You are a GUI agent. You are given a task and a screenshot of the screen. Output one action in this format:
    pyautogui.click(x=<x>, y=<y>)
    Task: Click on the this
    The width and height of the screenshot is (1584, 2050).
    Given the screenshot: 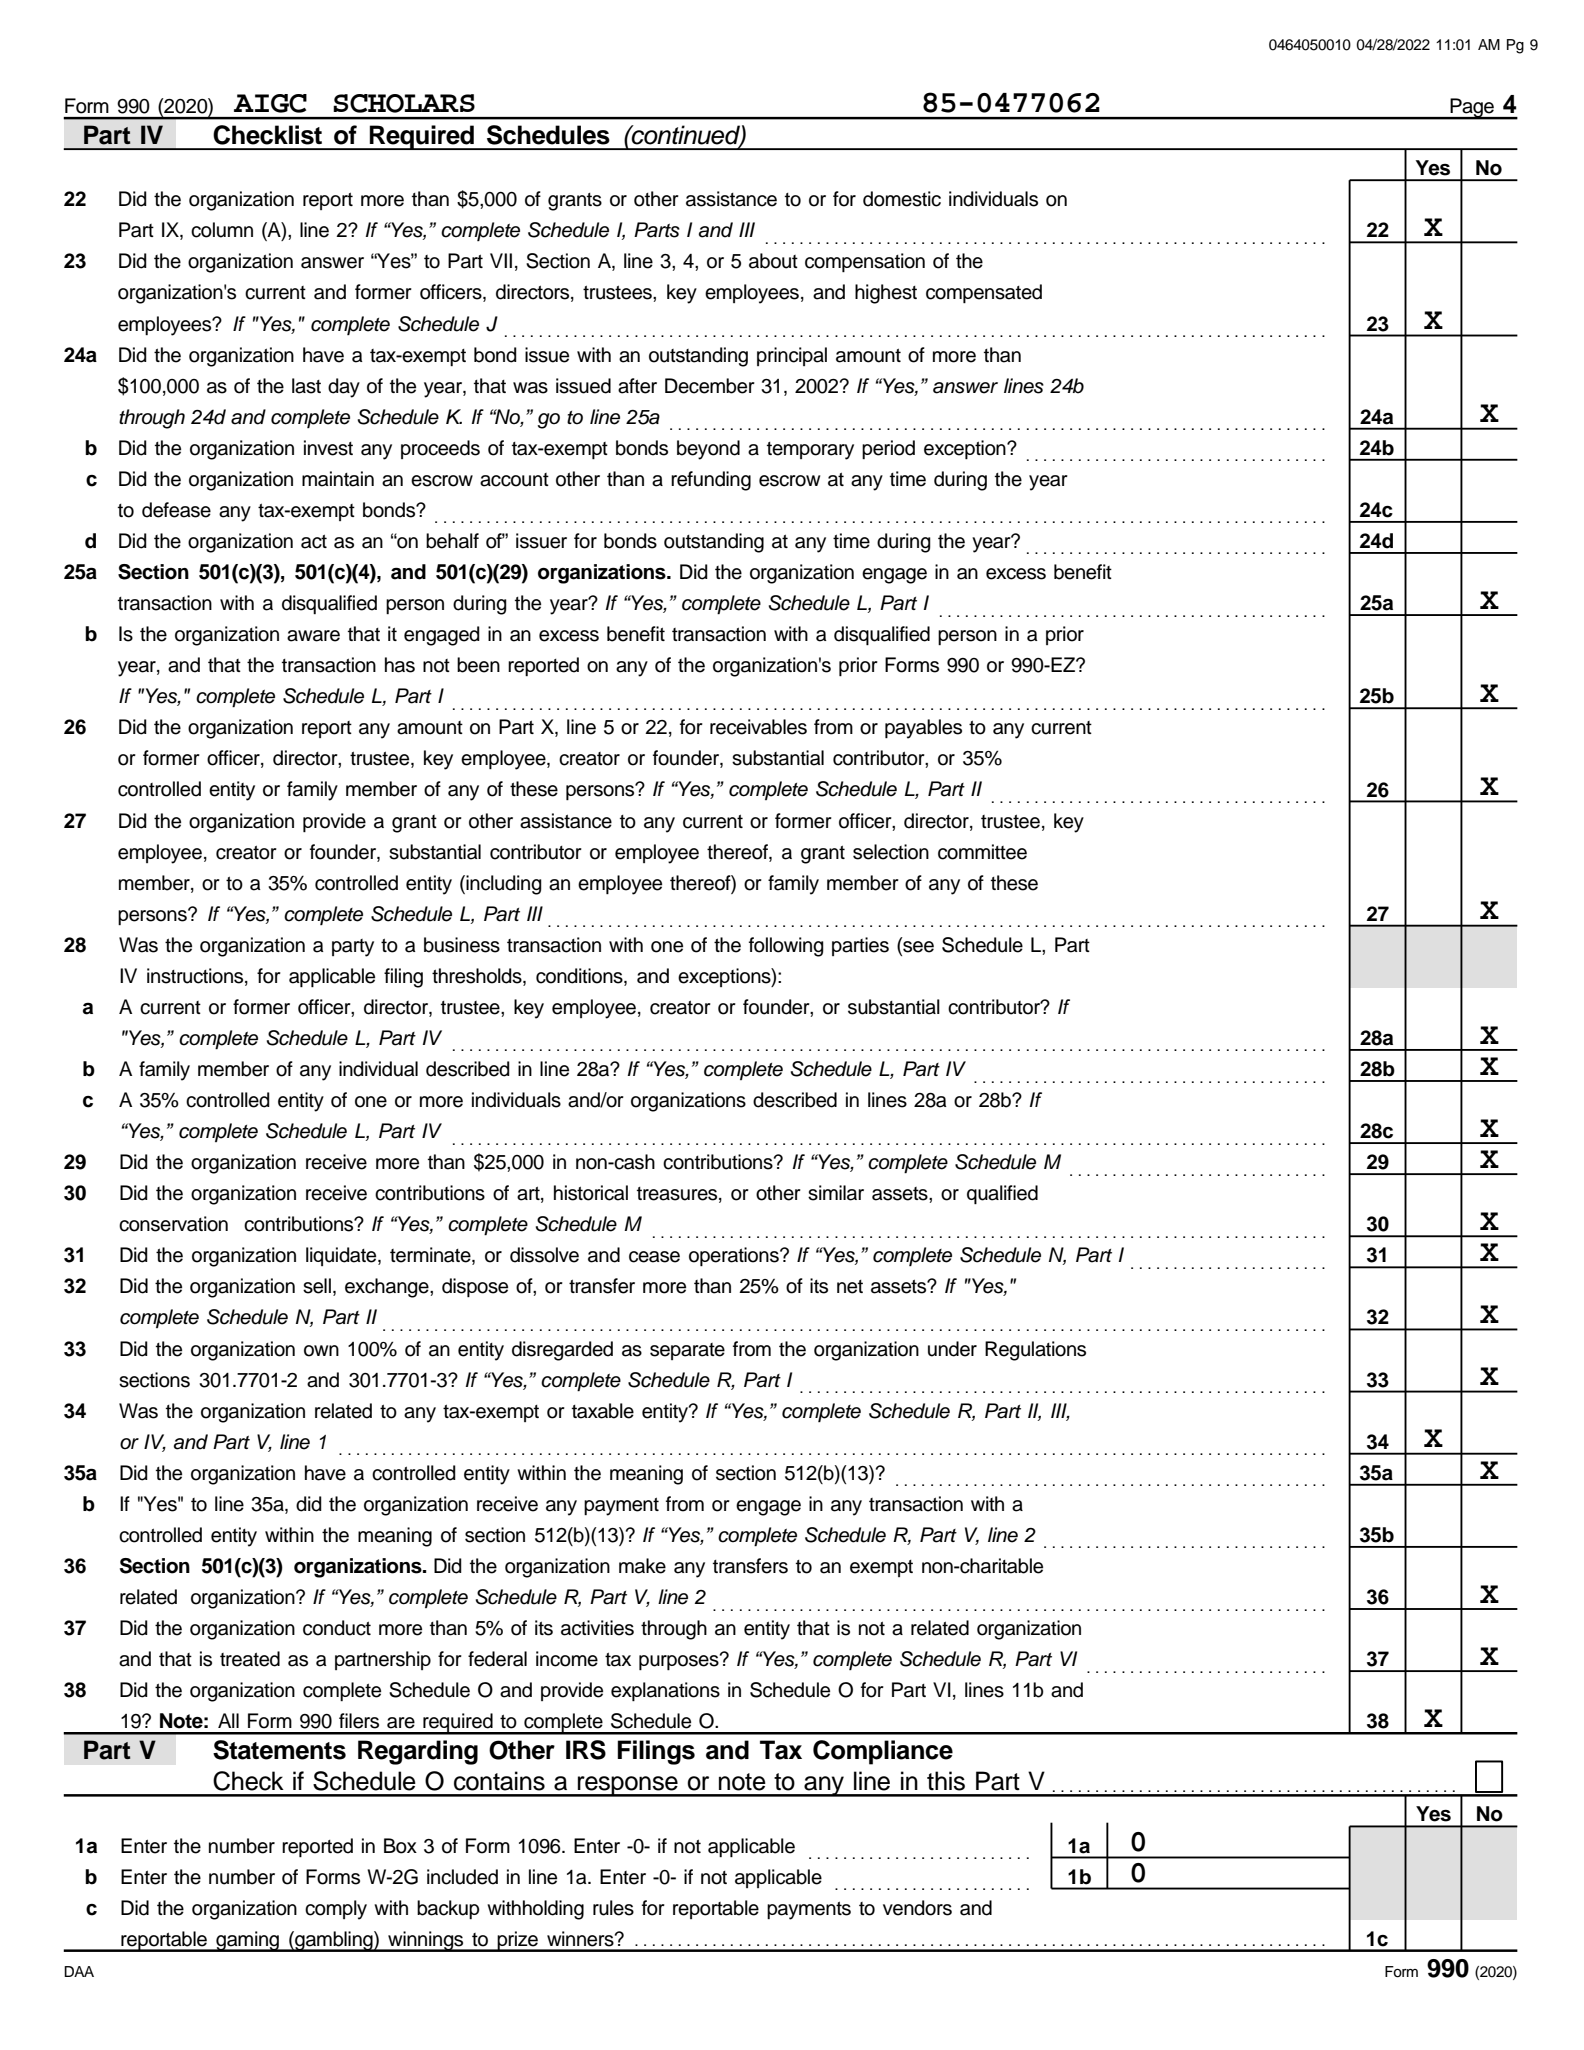 What is the action you would take?
    pyautogui.click(x=946, y=1781)
